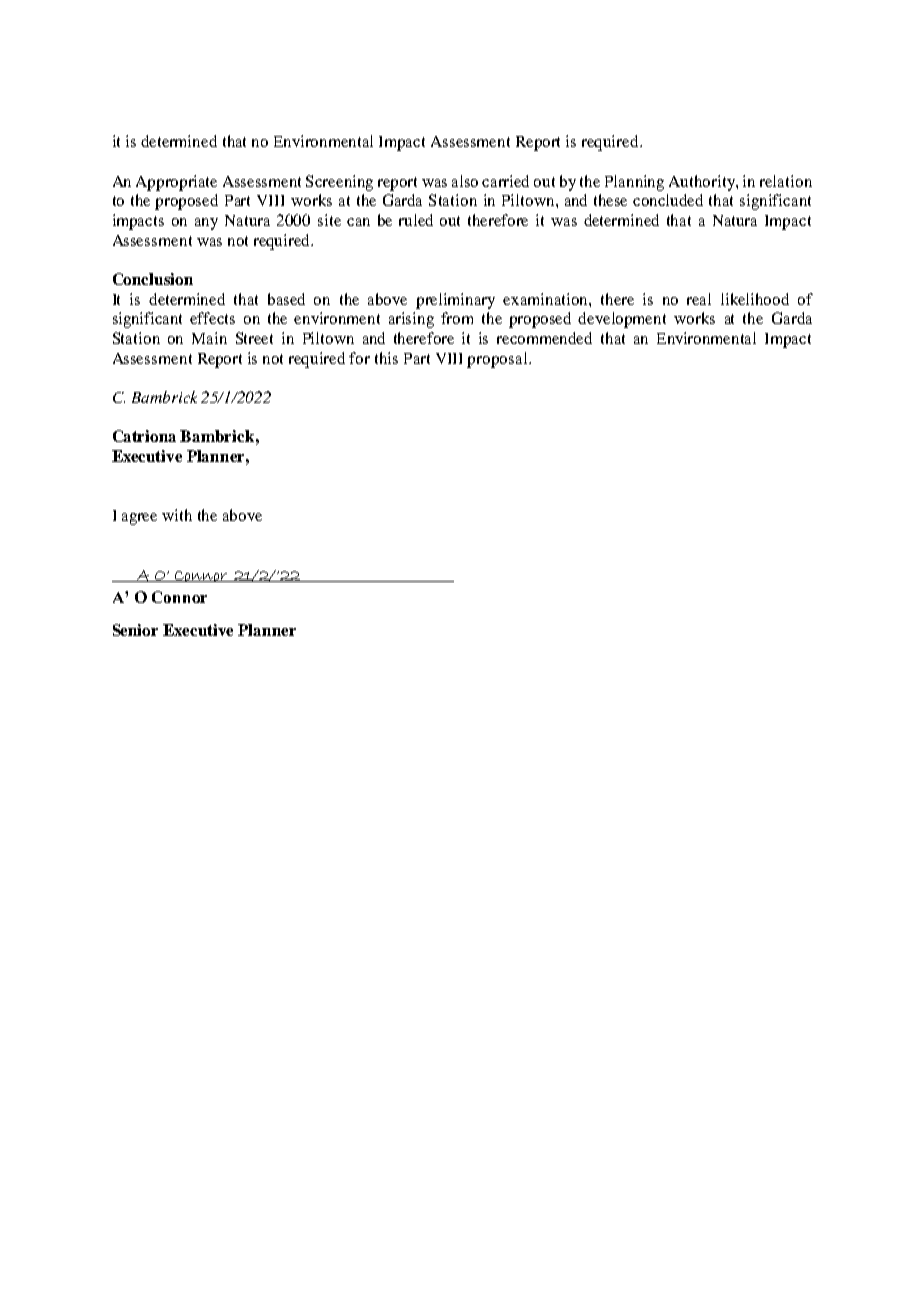 The image size is (924, 1308). I want to click on also, so click(465, 181).
